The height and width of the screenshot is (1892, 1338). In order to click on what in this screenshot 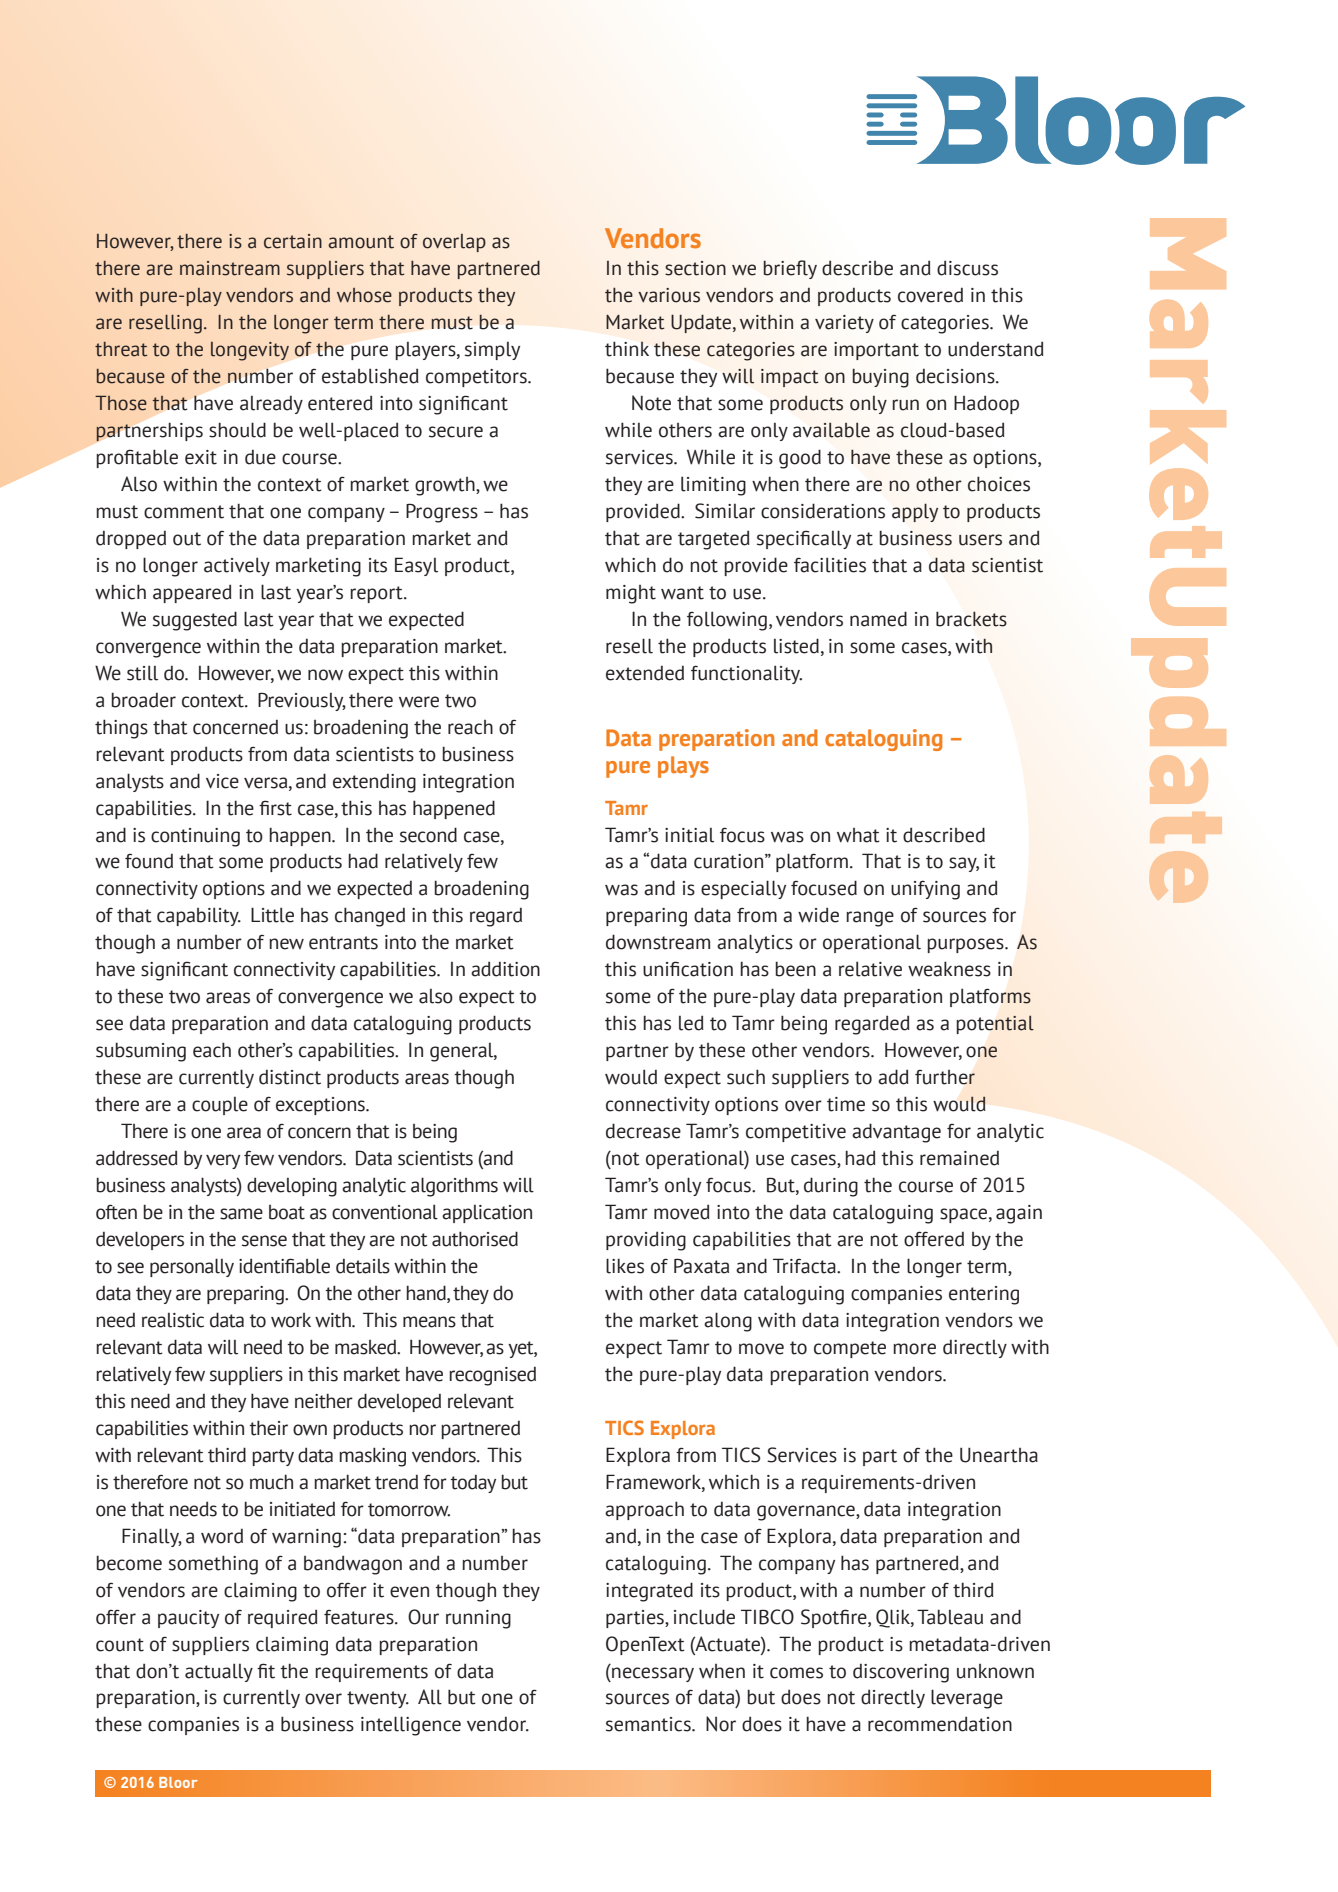, I will do `click(858, 835)`.
